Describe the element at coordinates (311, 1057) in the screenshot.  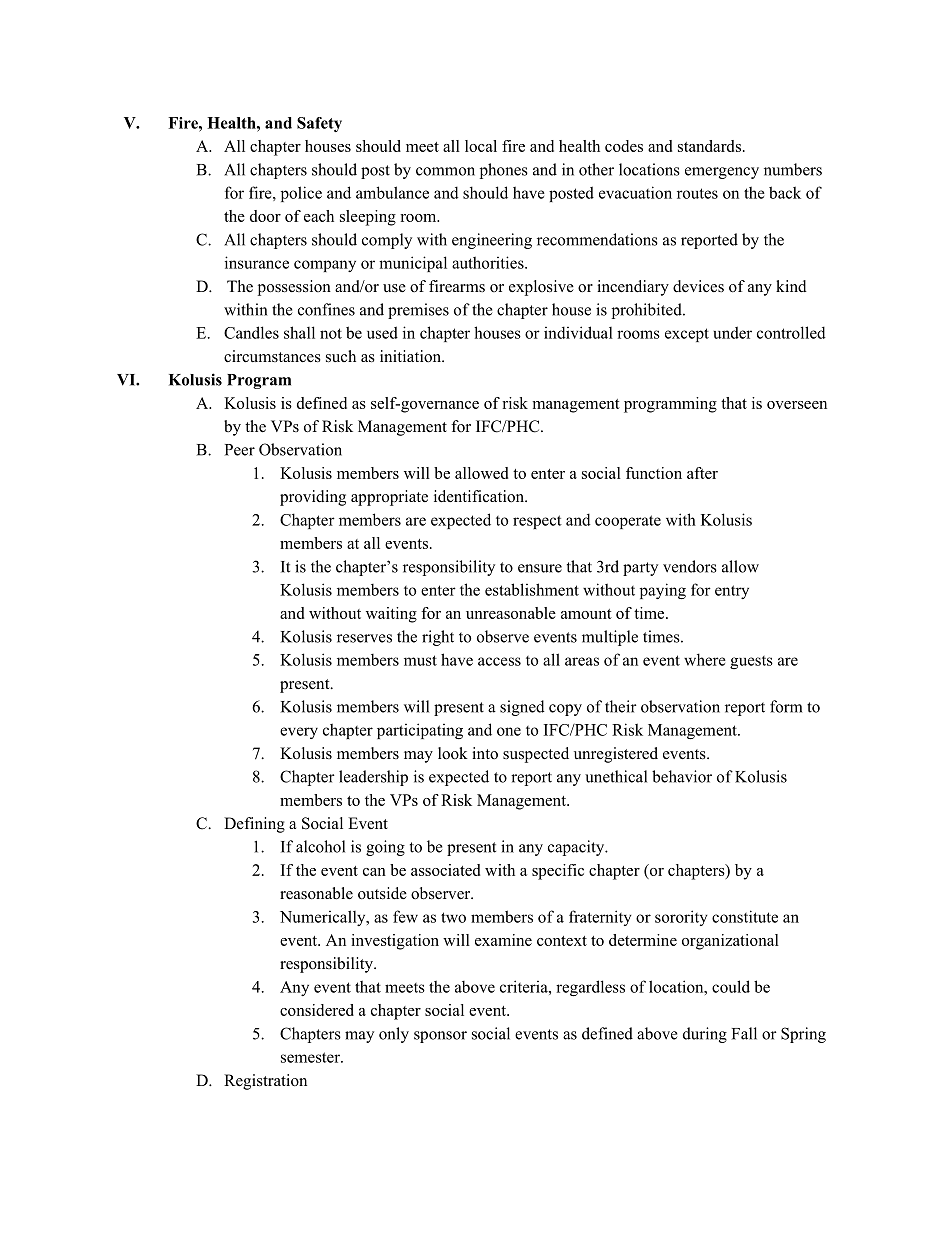
I see `semester` at that location.
